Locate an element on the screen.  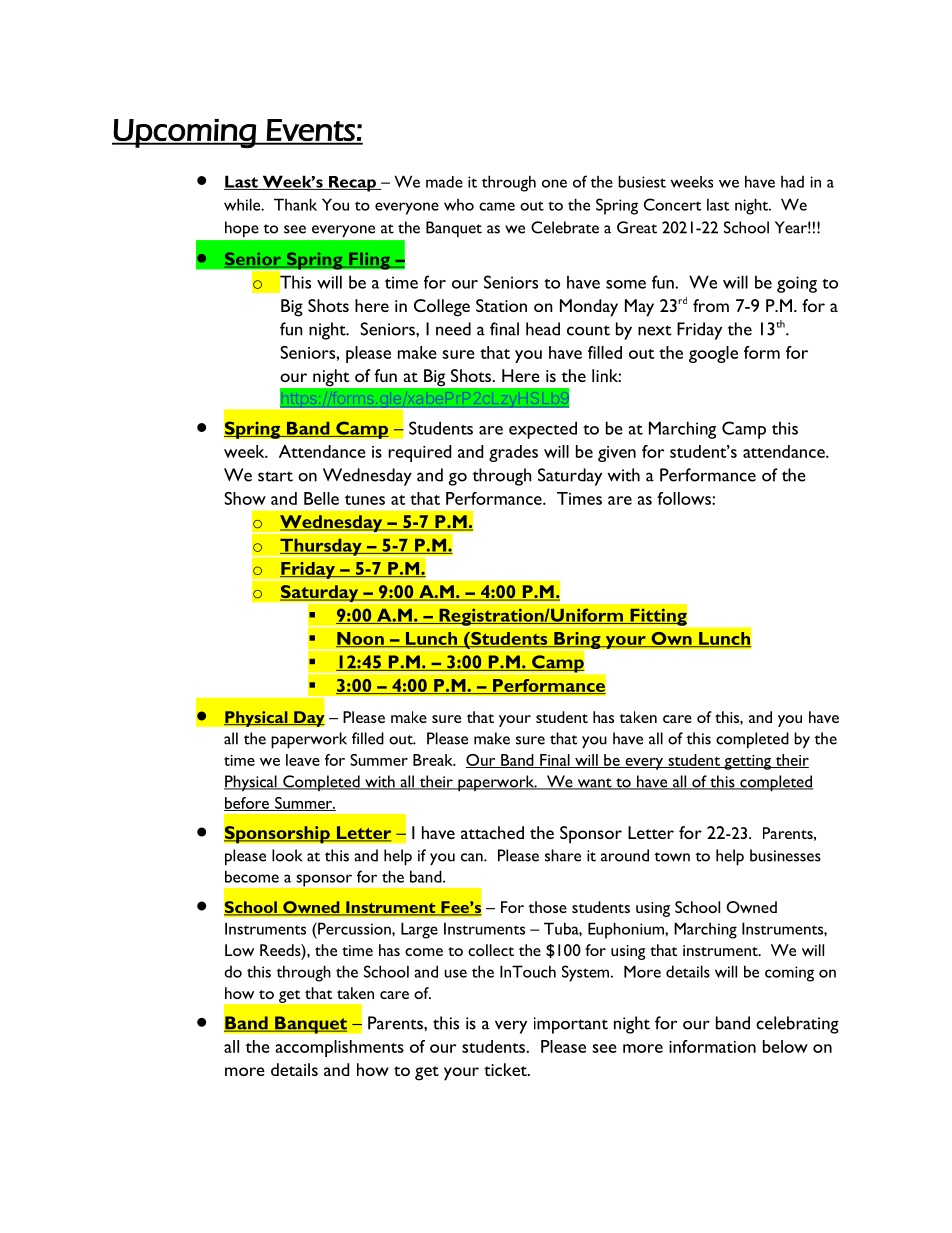
leave is located at coordinates (303, 760).
